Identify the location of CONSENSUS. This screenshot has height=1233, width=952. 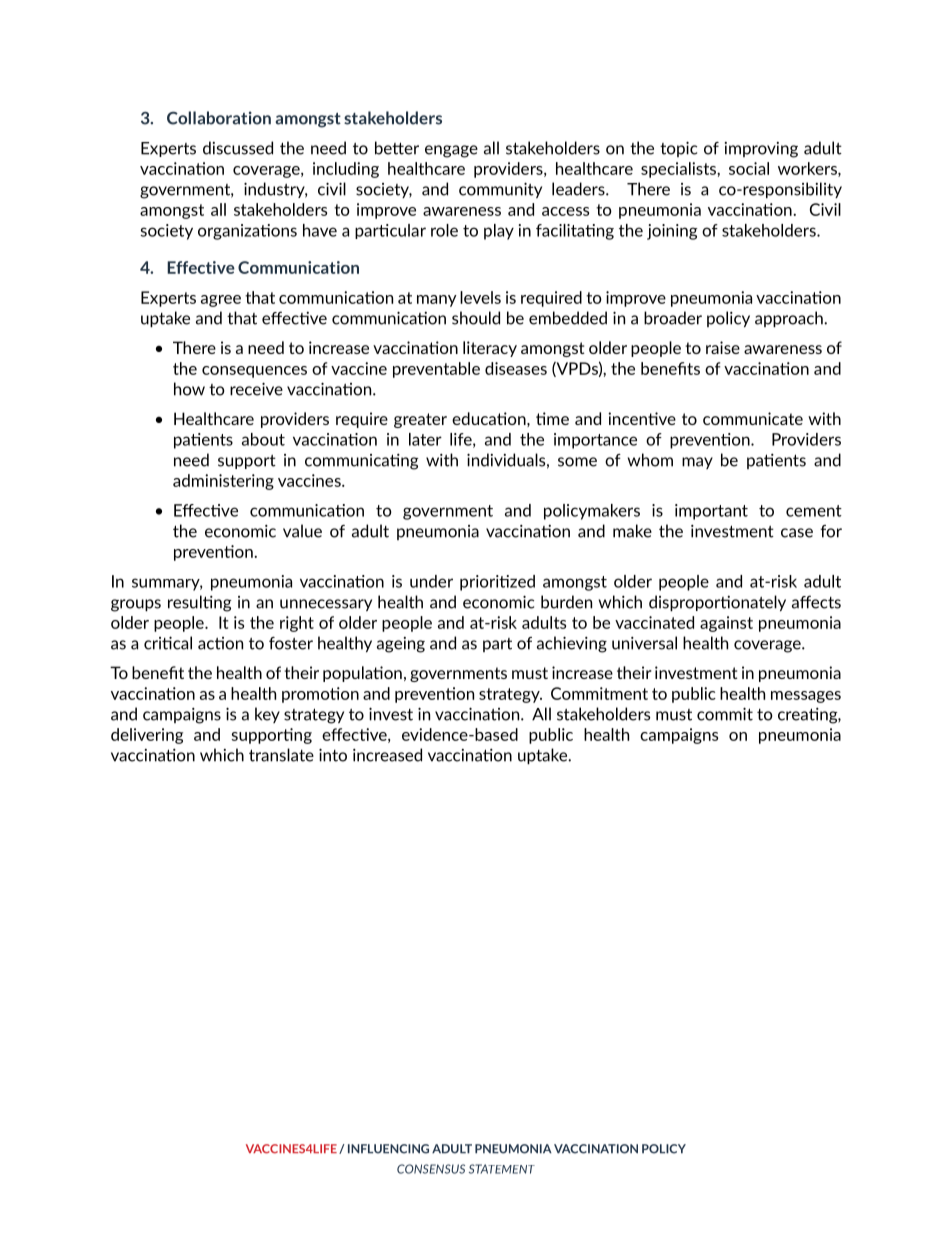
(431, 1169).
